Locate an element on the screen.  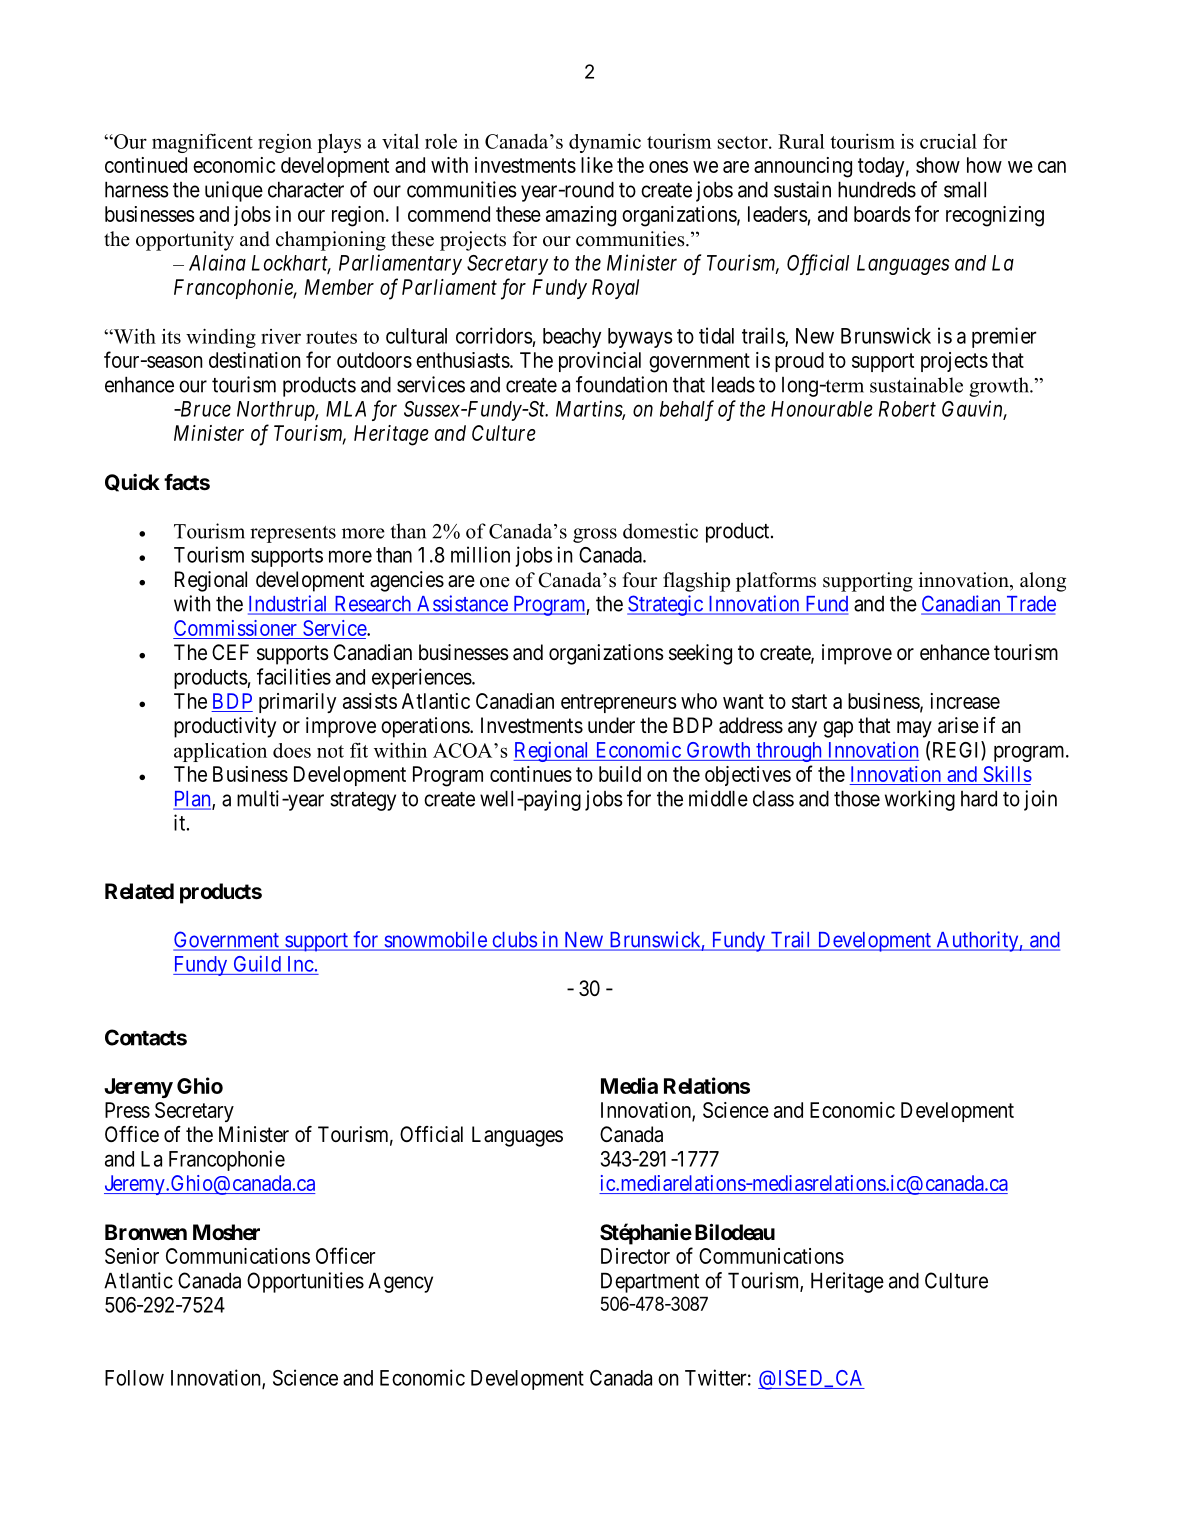
like is located at coordinates (597, 165).
